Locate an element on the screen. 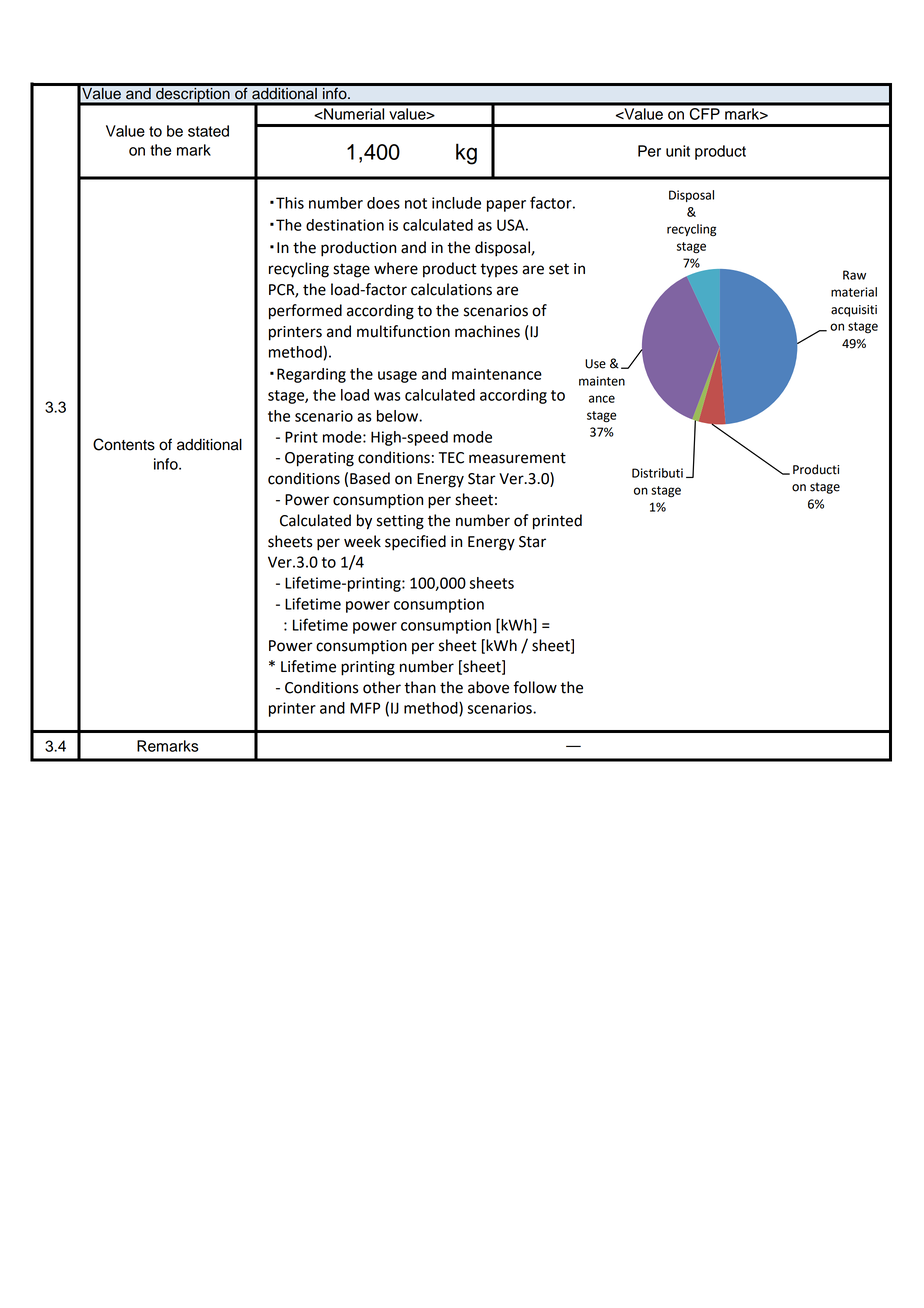  unit is located at coordinates (678, 151).
